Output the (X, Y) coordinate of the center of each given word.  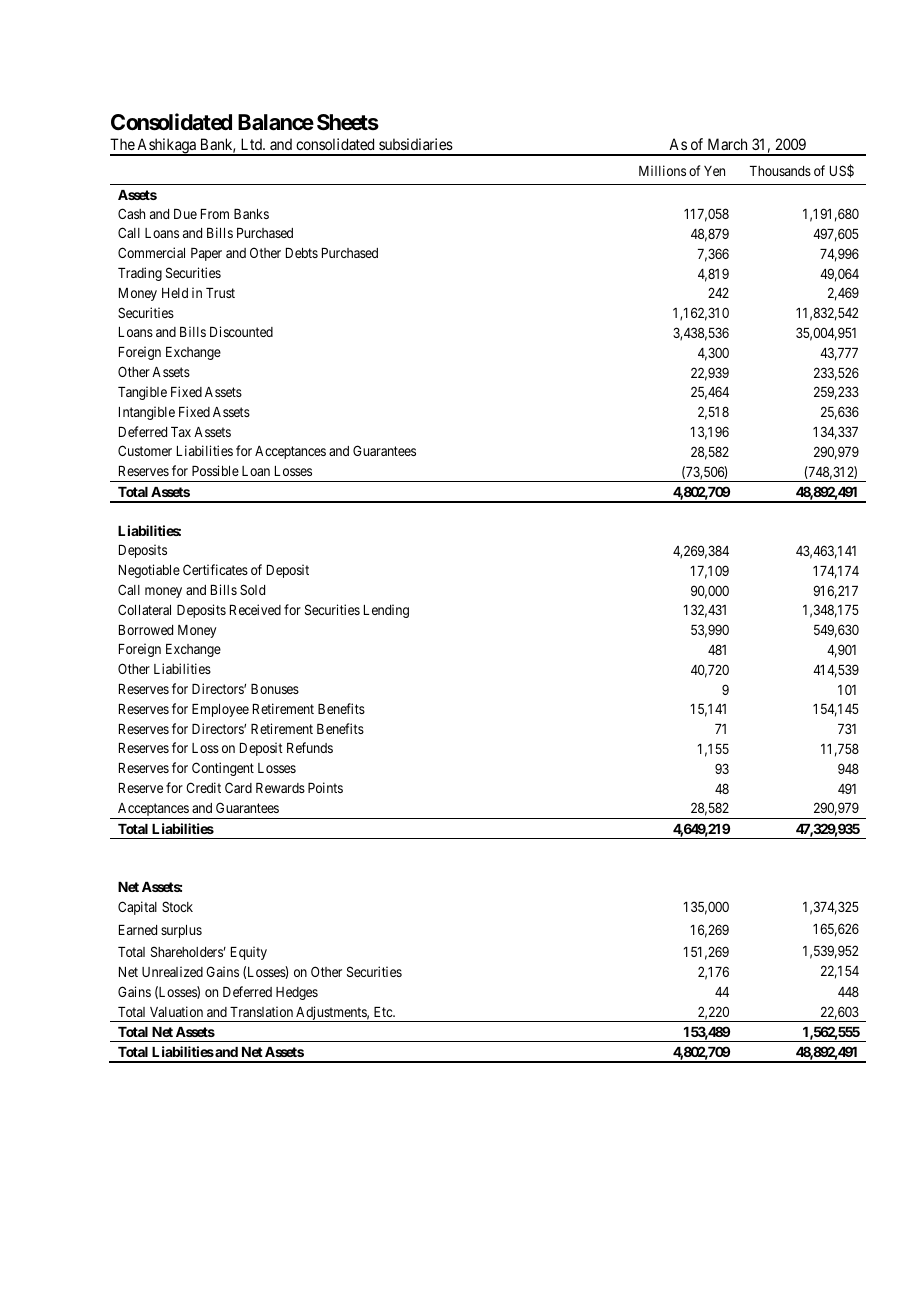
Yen (714, 171)
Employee (220, 710)
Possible (215, 470)
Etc (384, 1012)
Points (325, 787)
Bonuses (275, 689)
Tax (181, 432)
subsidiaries (416, 144)
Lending (386, 611)
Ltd (252, 144)
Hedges (297, 993)
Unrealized (172, 971)
